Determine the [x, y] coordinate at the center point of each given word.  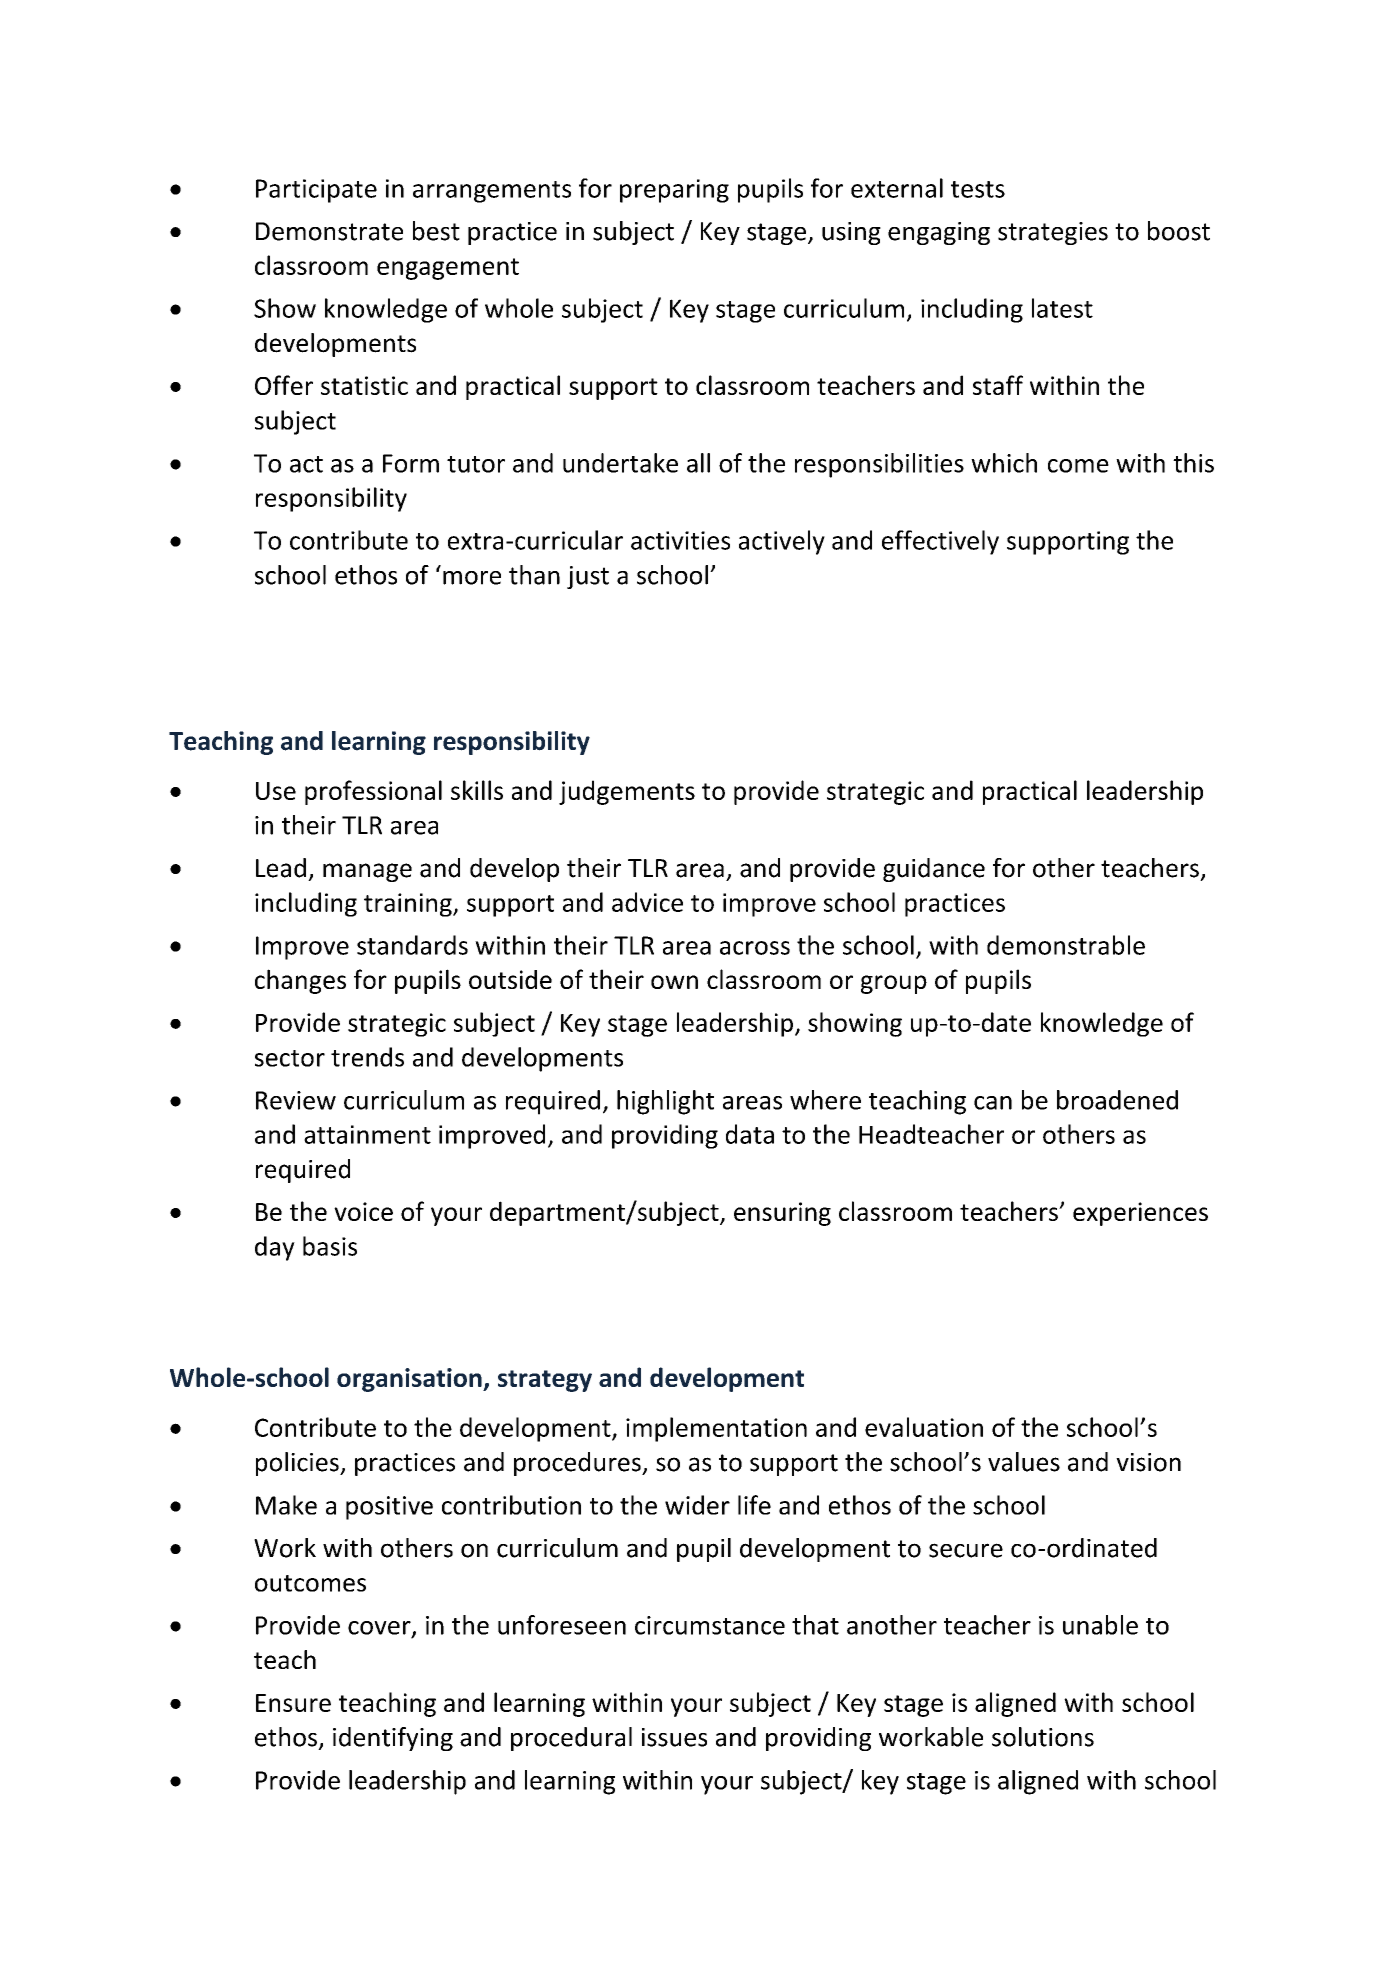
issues [674, 1737]
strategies [1053, 233]
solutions [1043, 1737]
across [755, 948]
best [436, 231]
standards [412, 945]
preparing [674, 191]
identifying [393, 1739]
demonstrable [1066, 945]
